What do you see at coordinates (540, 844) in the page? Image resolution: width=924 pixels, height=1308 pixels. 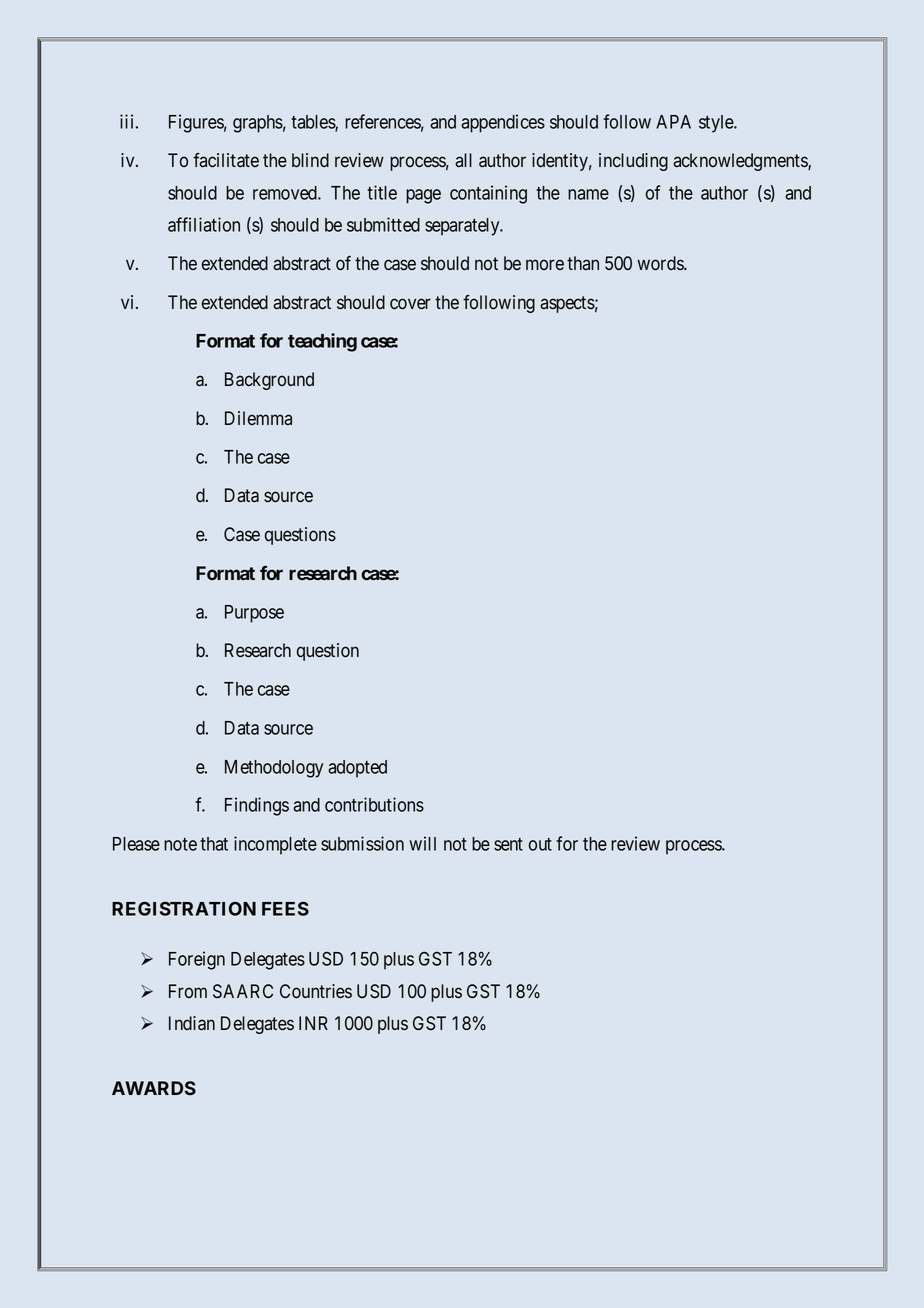 I see `out` at bounding box center [540, 844].
